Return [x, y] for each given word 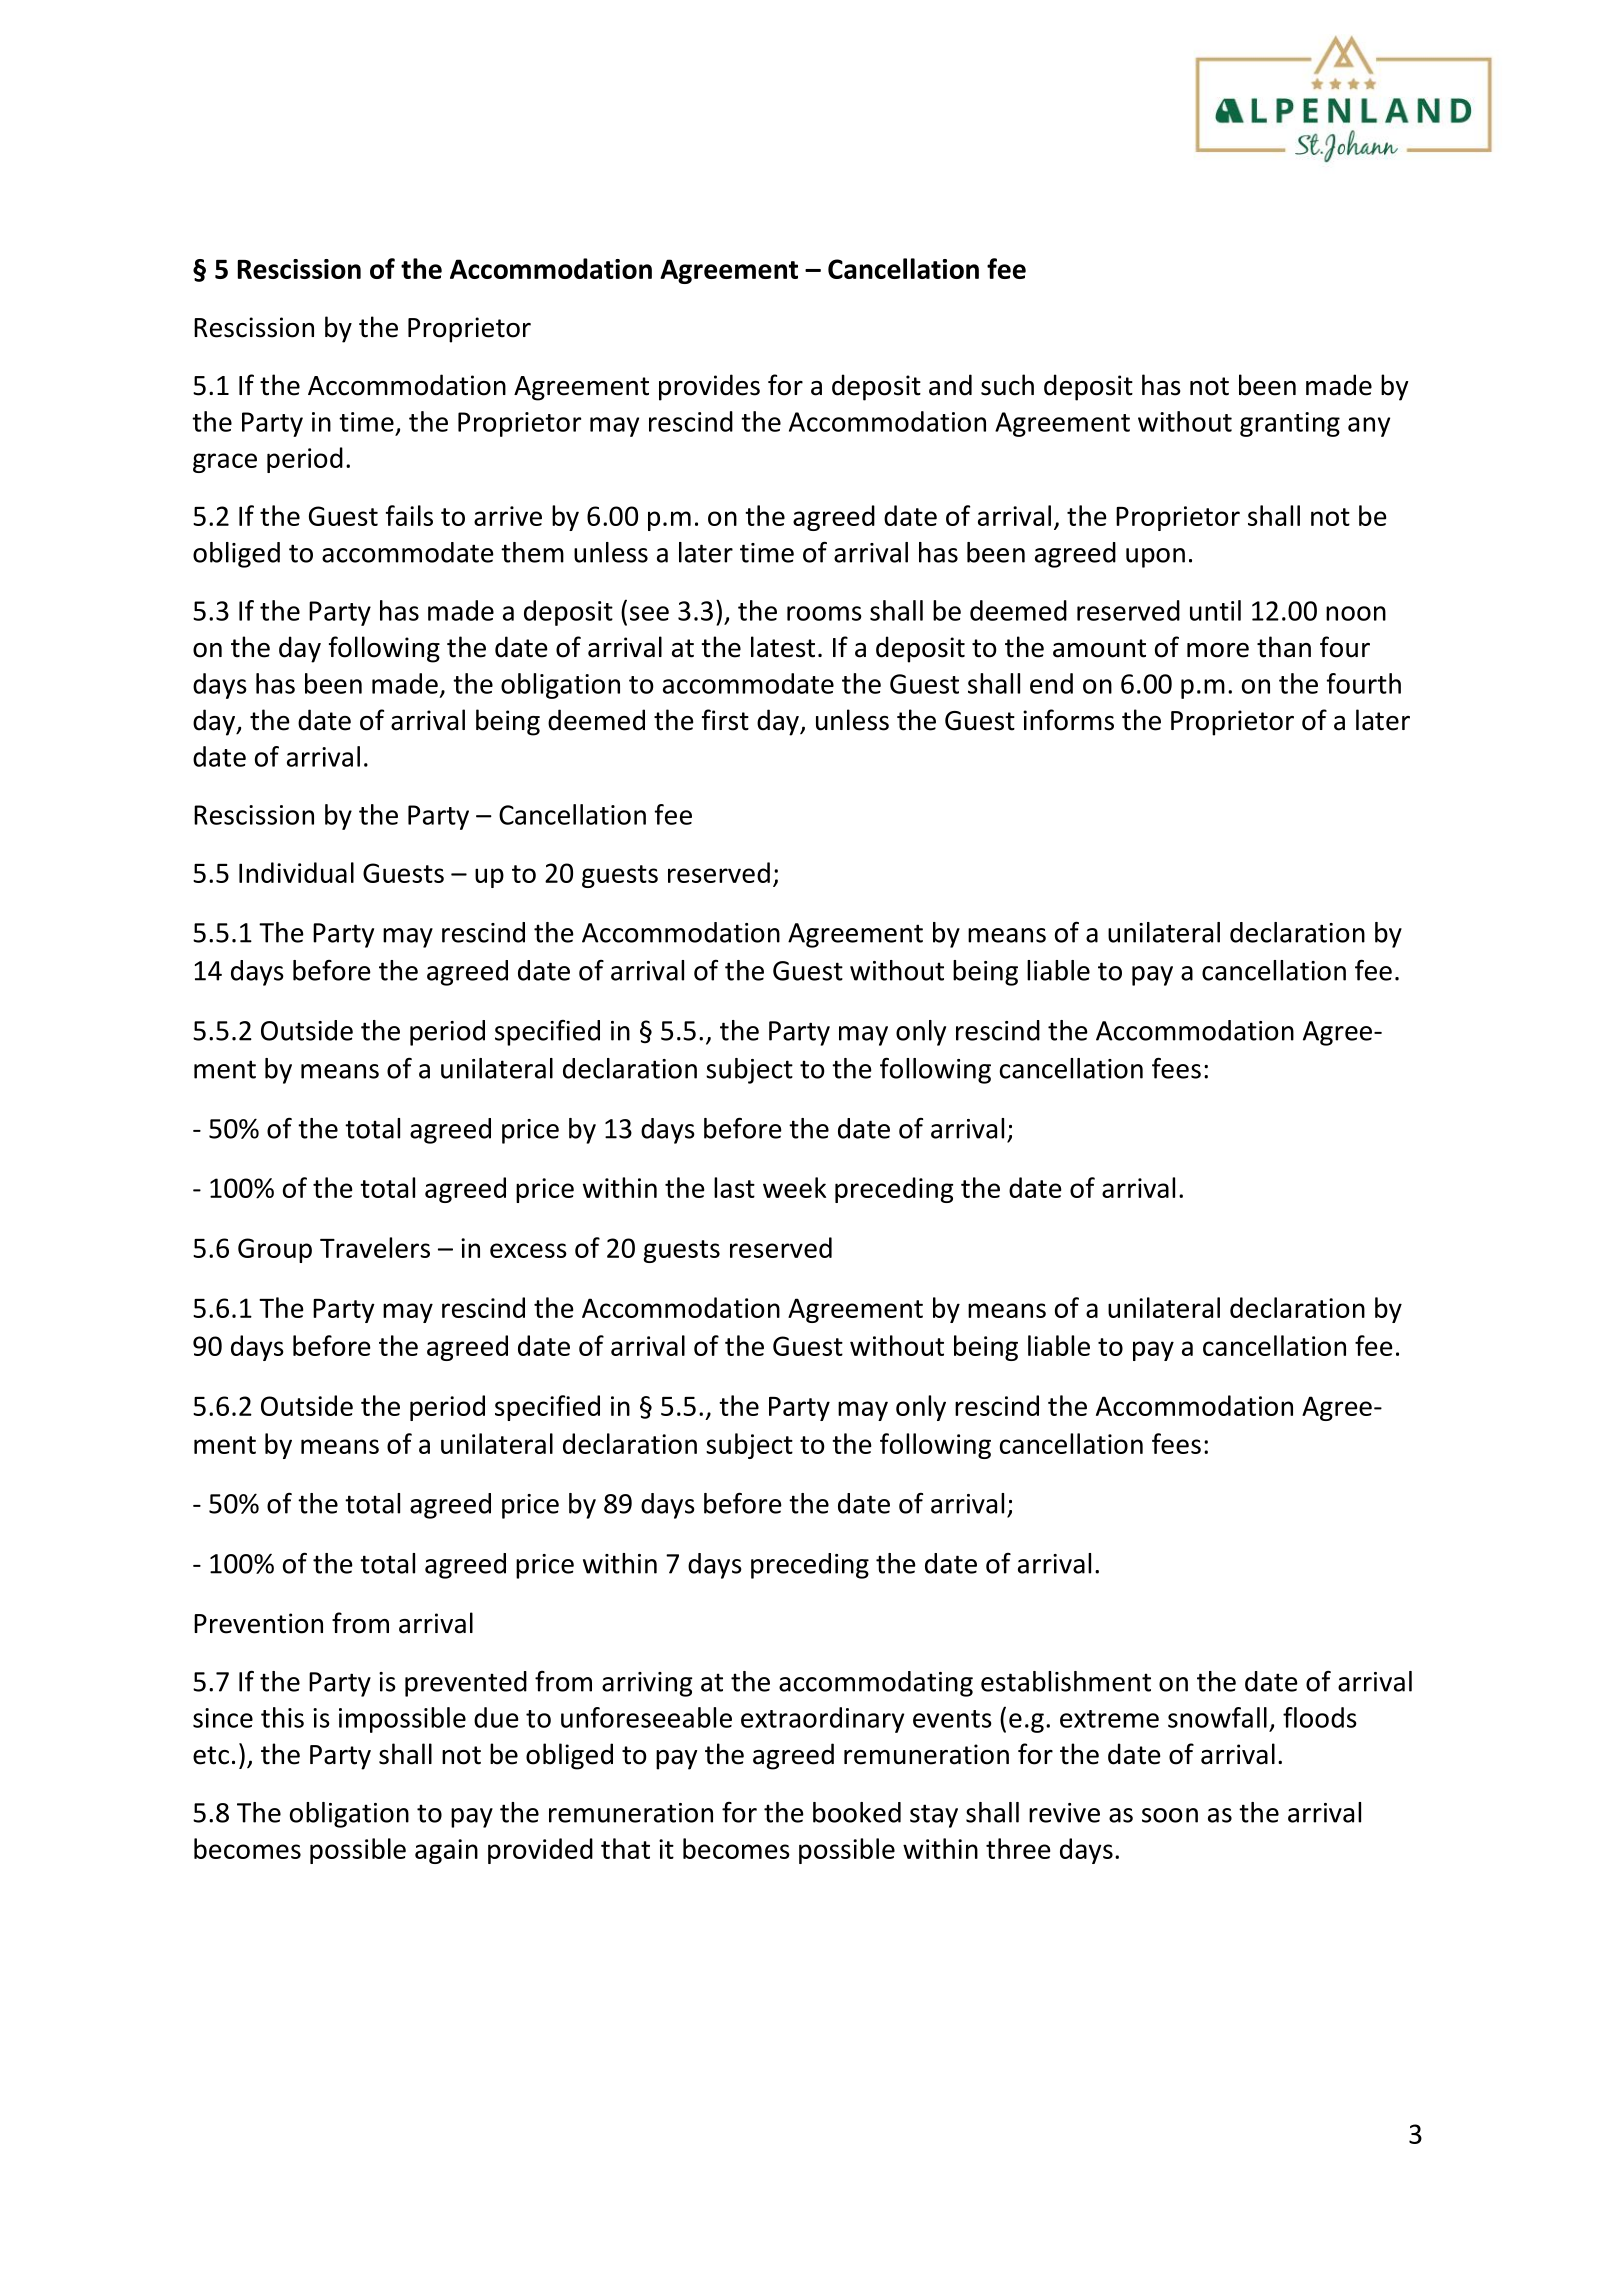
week [794, 1187]
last [734, 1187]
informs [1068, 720]
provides [709, 387]
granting [1290, 424]
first [725, 720]
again [446, 1851]
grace [225, 463]
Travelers [375, 1247]
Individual [296, 872]
